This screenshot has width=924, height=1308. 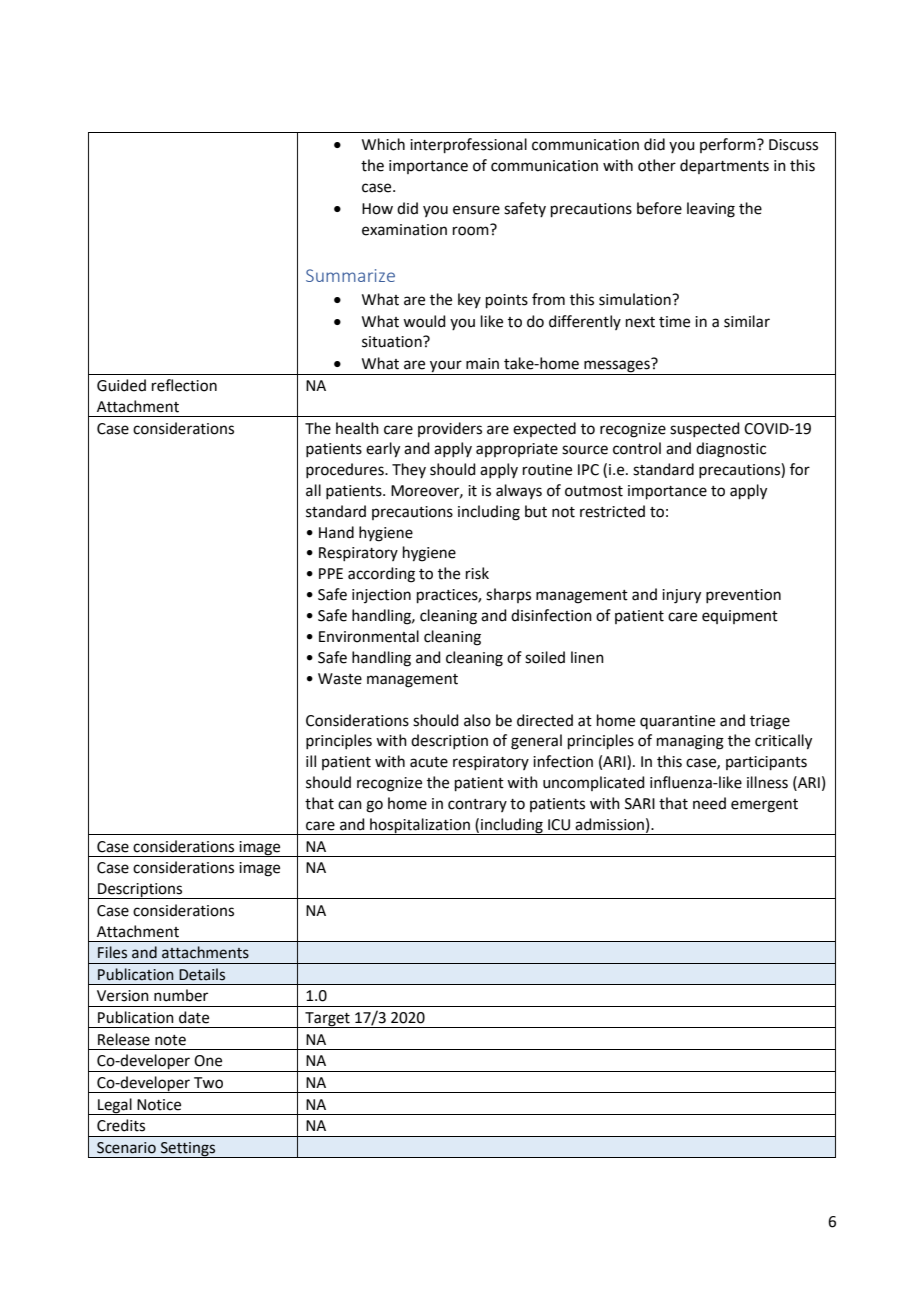 I want to click on PPE, so click(x=331, y=573).
